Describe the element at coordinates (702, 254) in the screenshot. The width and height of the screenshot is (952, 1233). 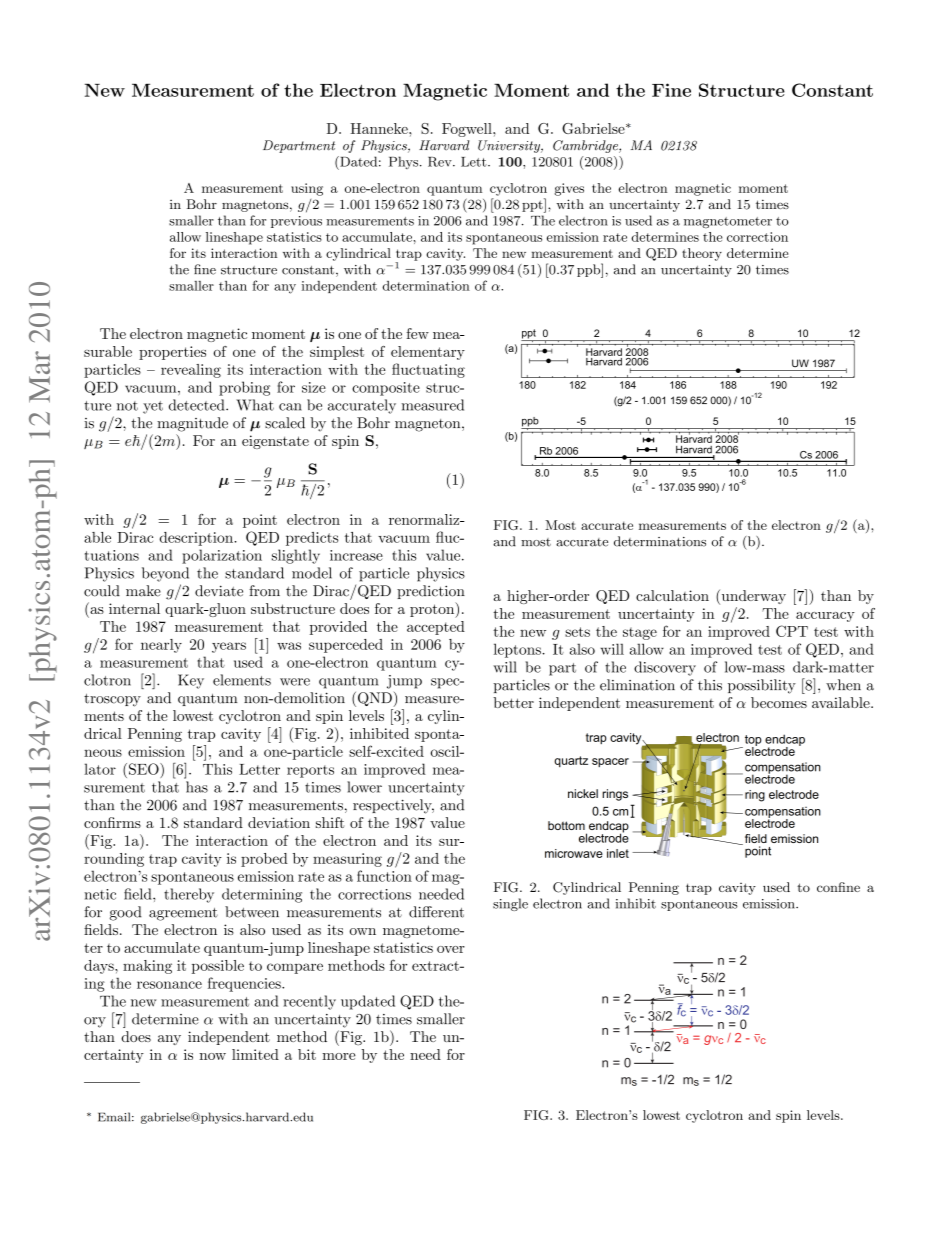
I see `theory` at that location.
